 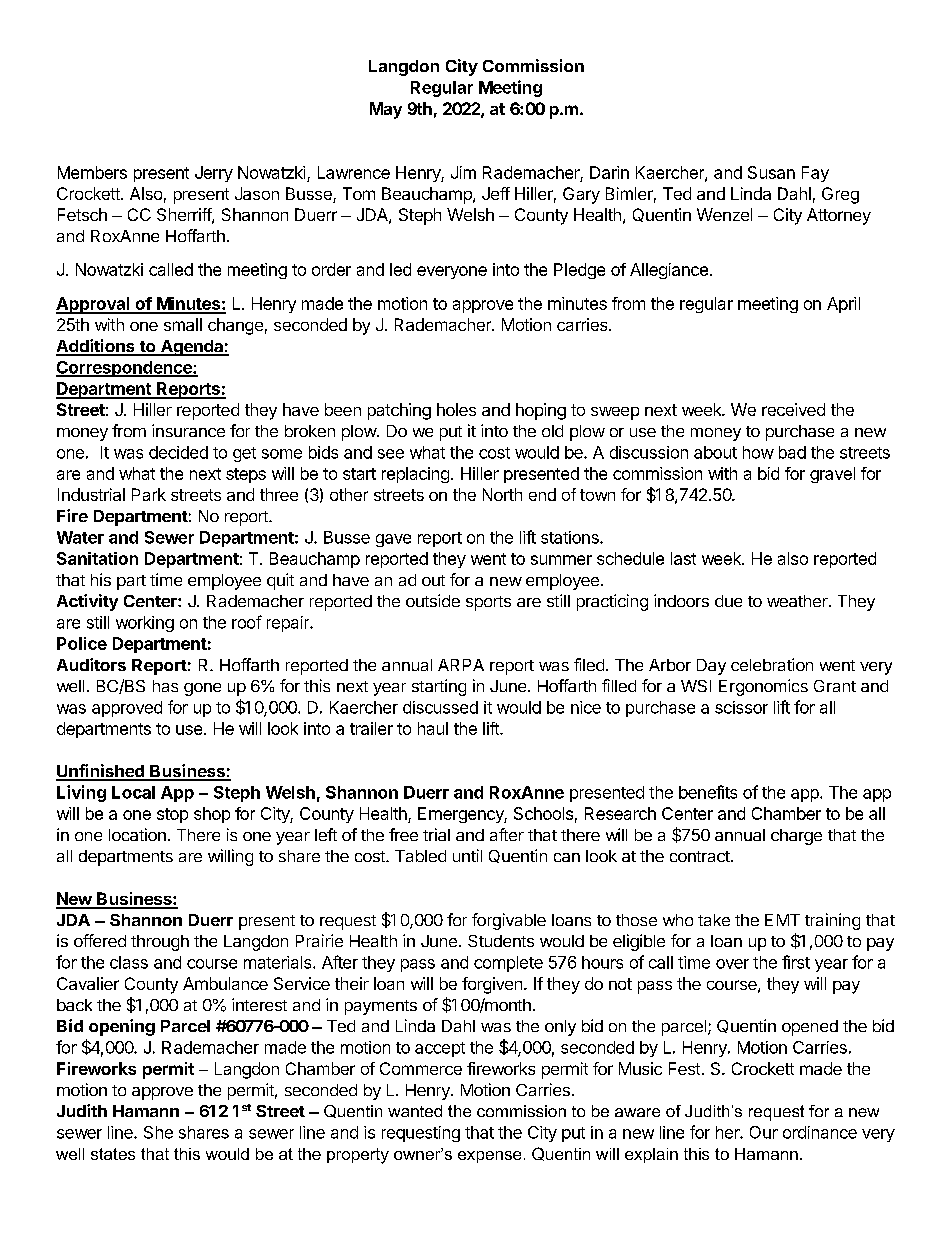 What do you see at coordinates (403, 834) in the screenshot?
I see `free` at bounding box center [403, 834].
